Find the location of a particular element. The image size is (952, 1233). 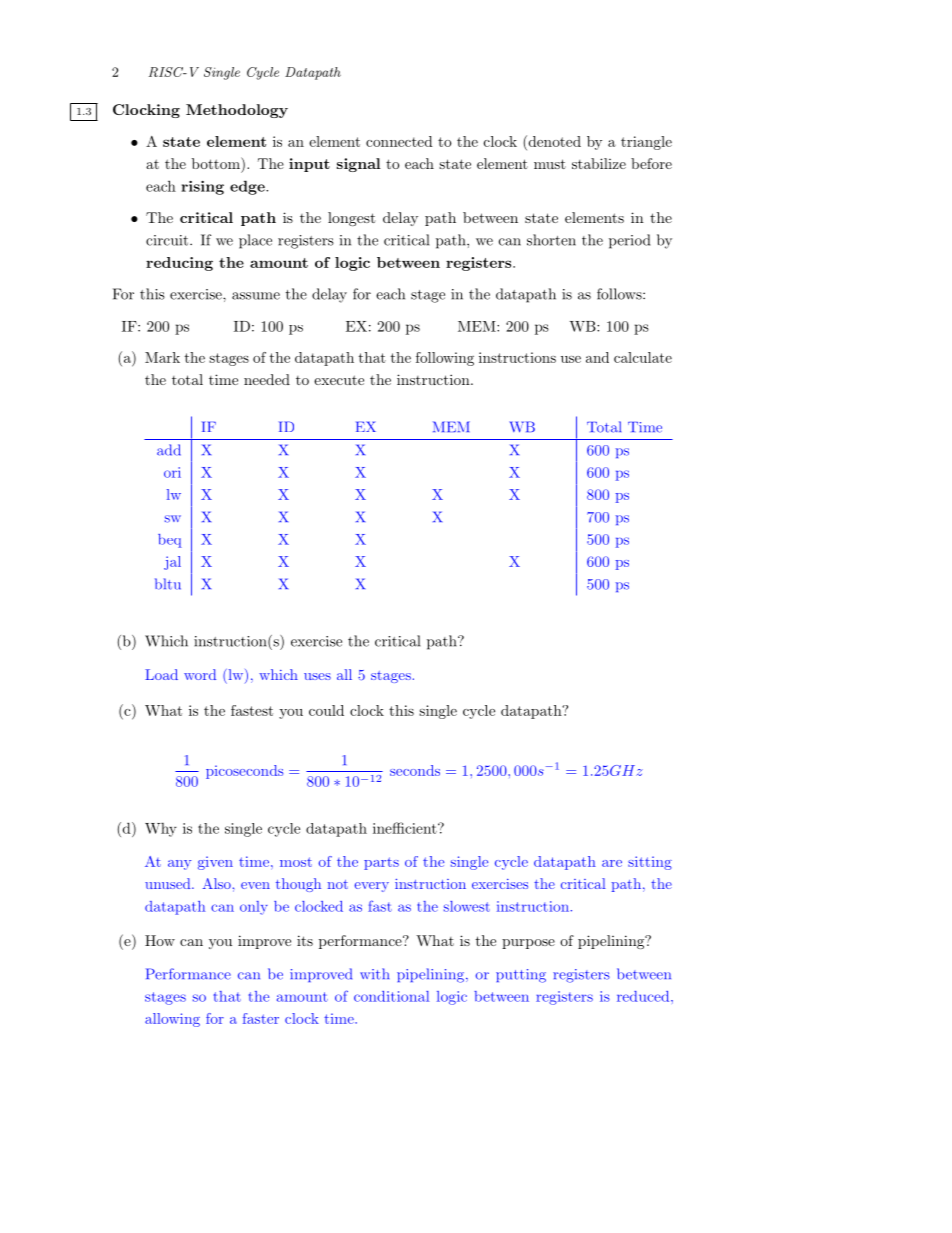

reduced is located at coordinates (643, 996).
